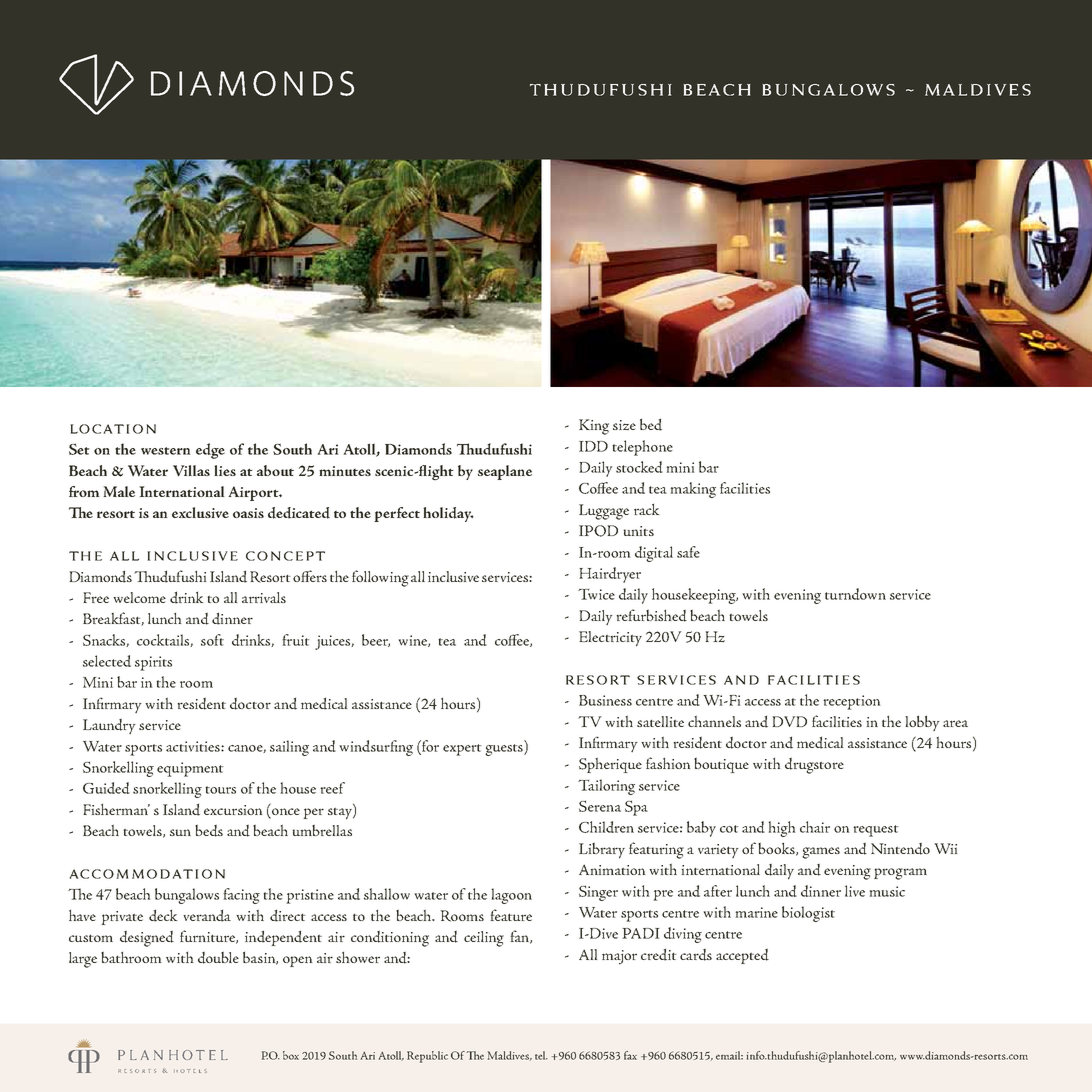 This document has width=1092, height=1092. What do you see at coordinates (163, 915) in the document?
I see `deck` at bounding box center [163, 915].
